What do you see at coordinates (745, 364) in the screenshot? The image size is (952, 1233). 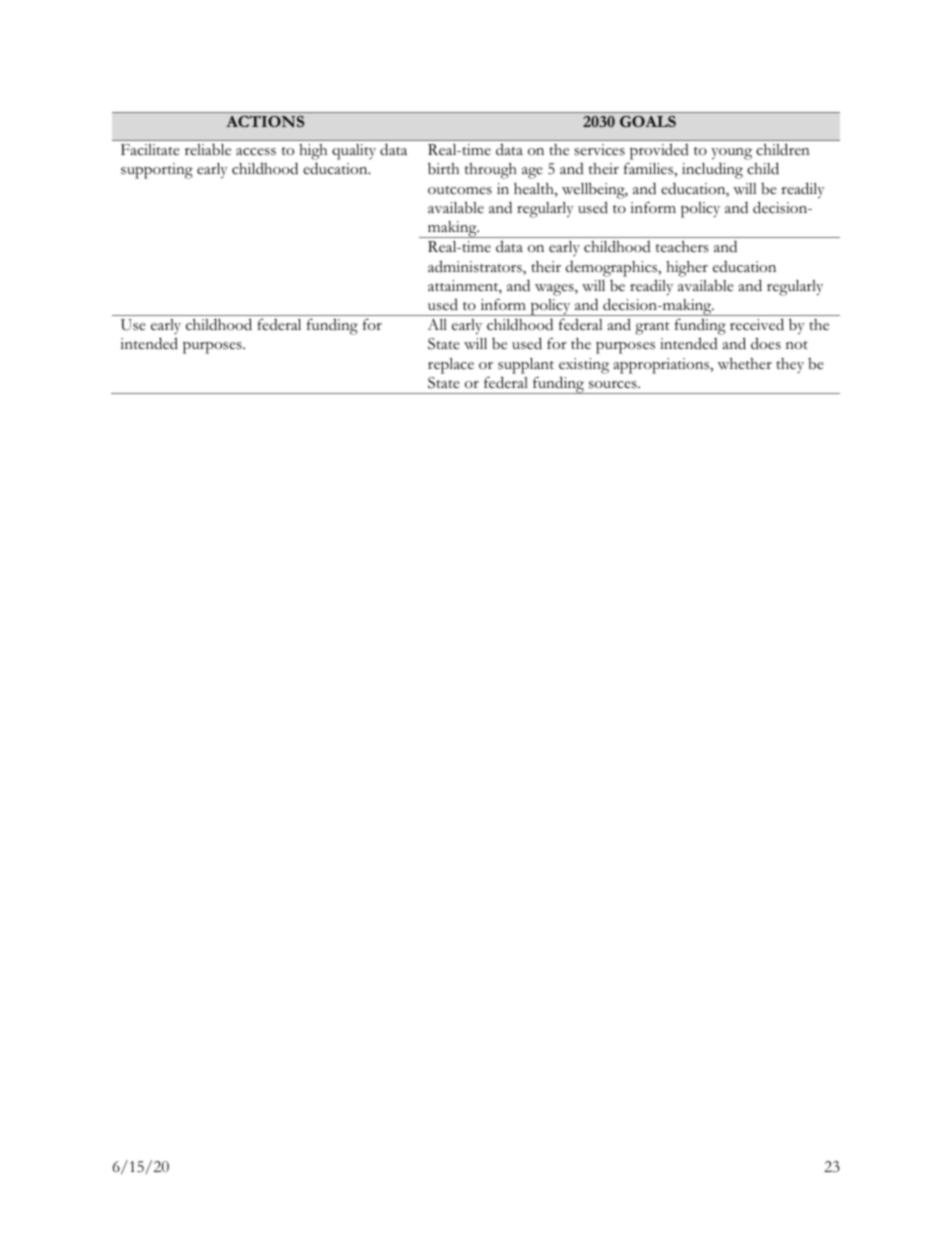 I see `whether` at bounding box center [745, 364].
